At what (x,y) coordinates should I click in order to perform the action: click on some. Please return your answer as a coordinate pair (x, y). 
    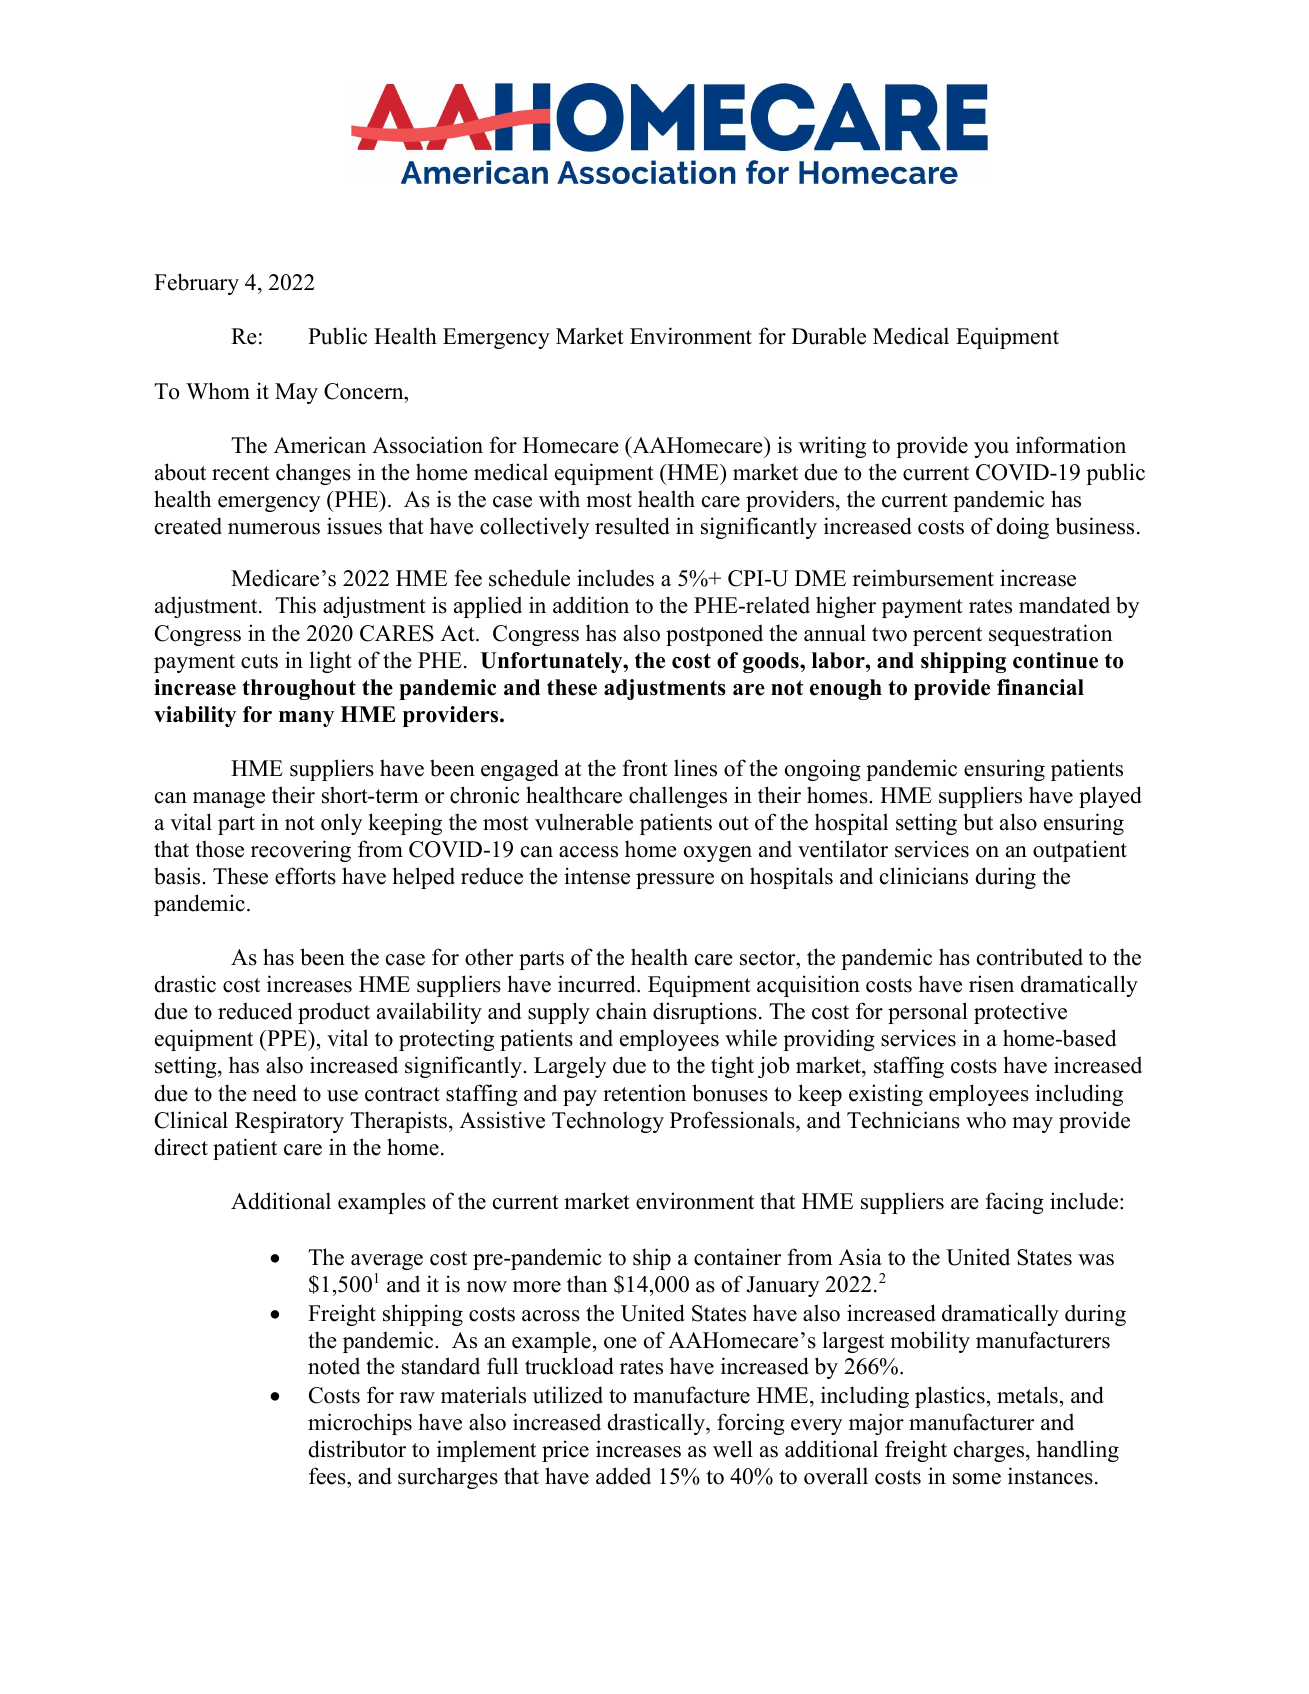
    Looking at the image, I should click on (977, 1479).
